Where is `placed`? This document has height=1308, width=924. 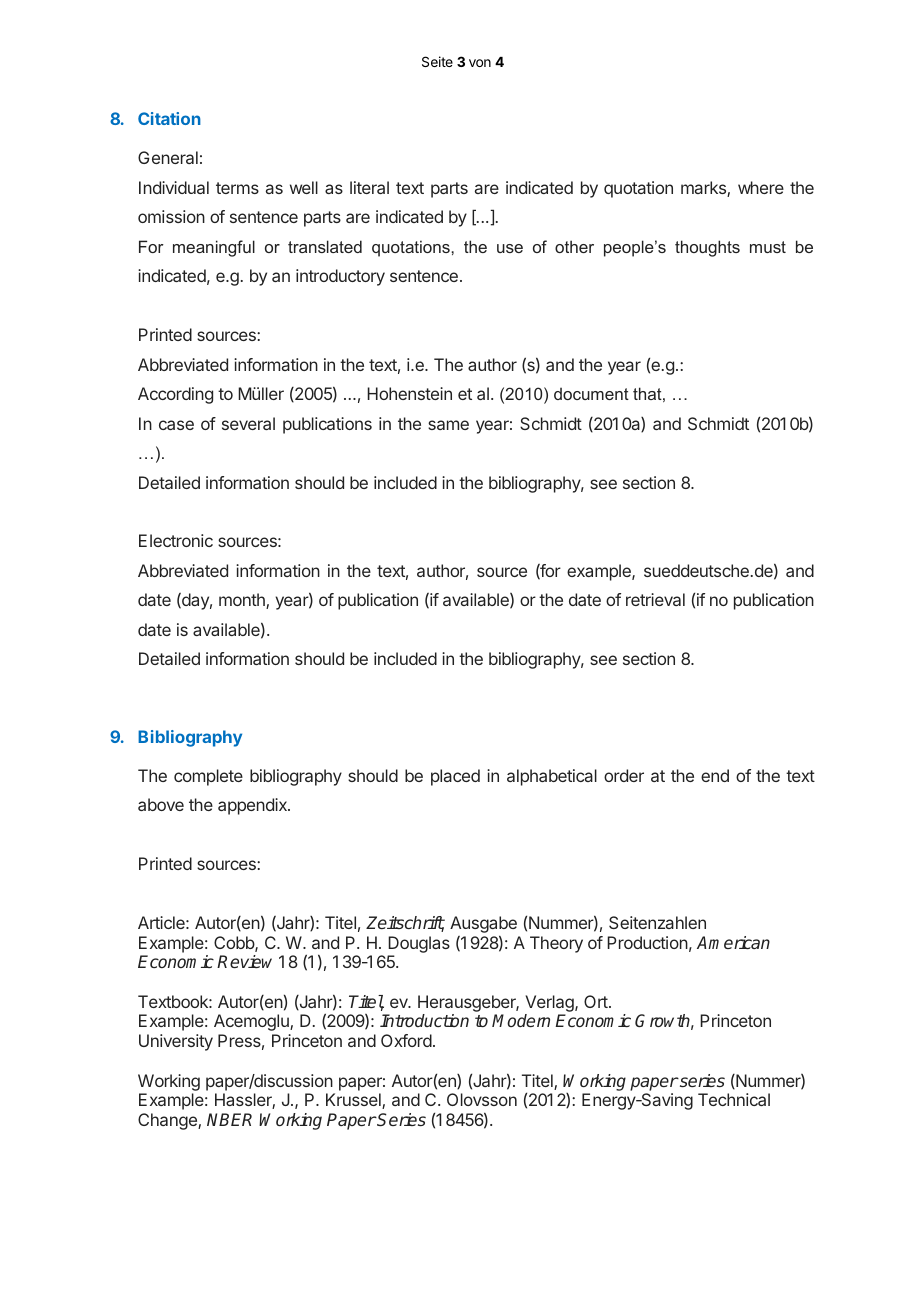
placed is located at coordinates (455, 777).
